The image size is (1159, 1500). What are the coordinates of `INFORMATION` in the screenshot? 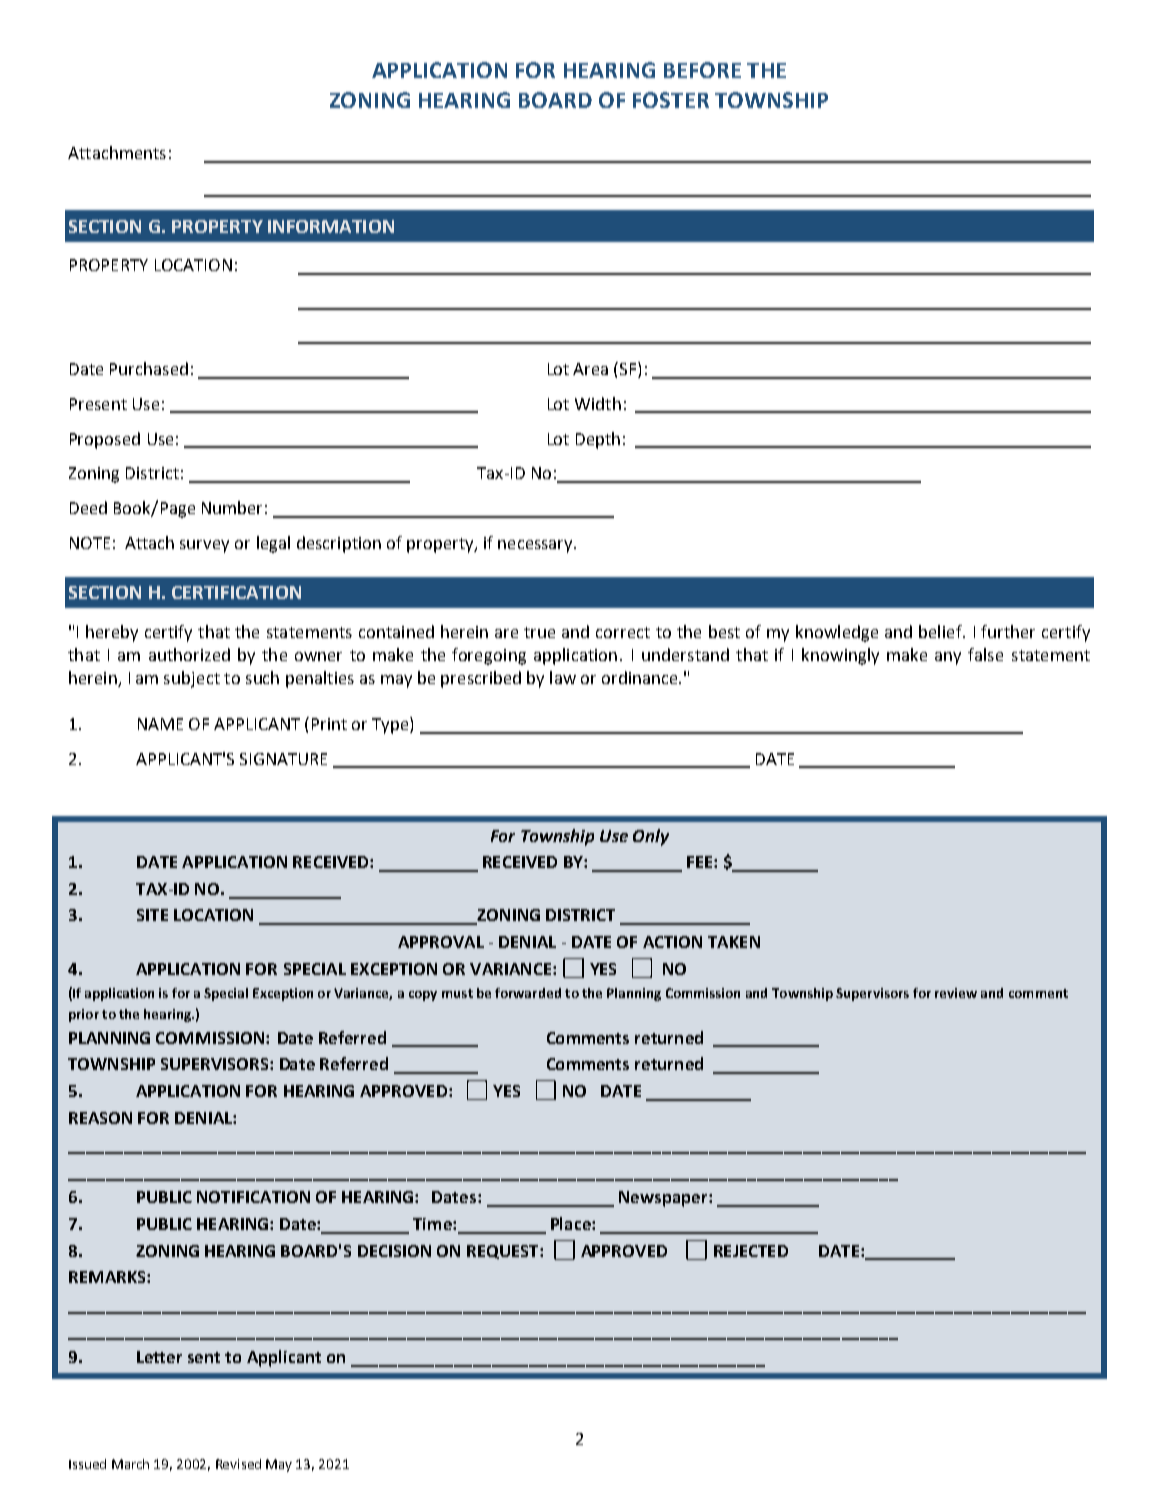 It's located at (331, 226).
